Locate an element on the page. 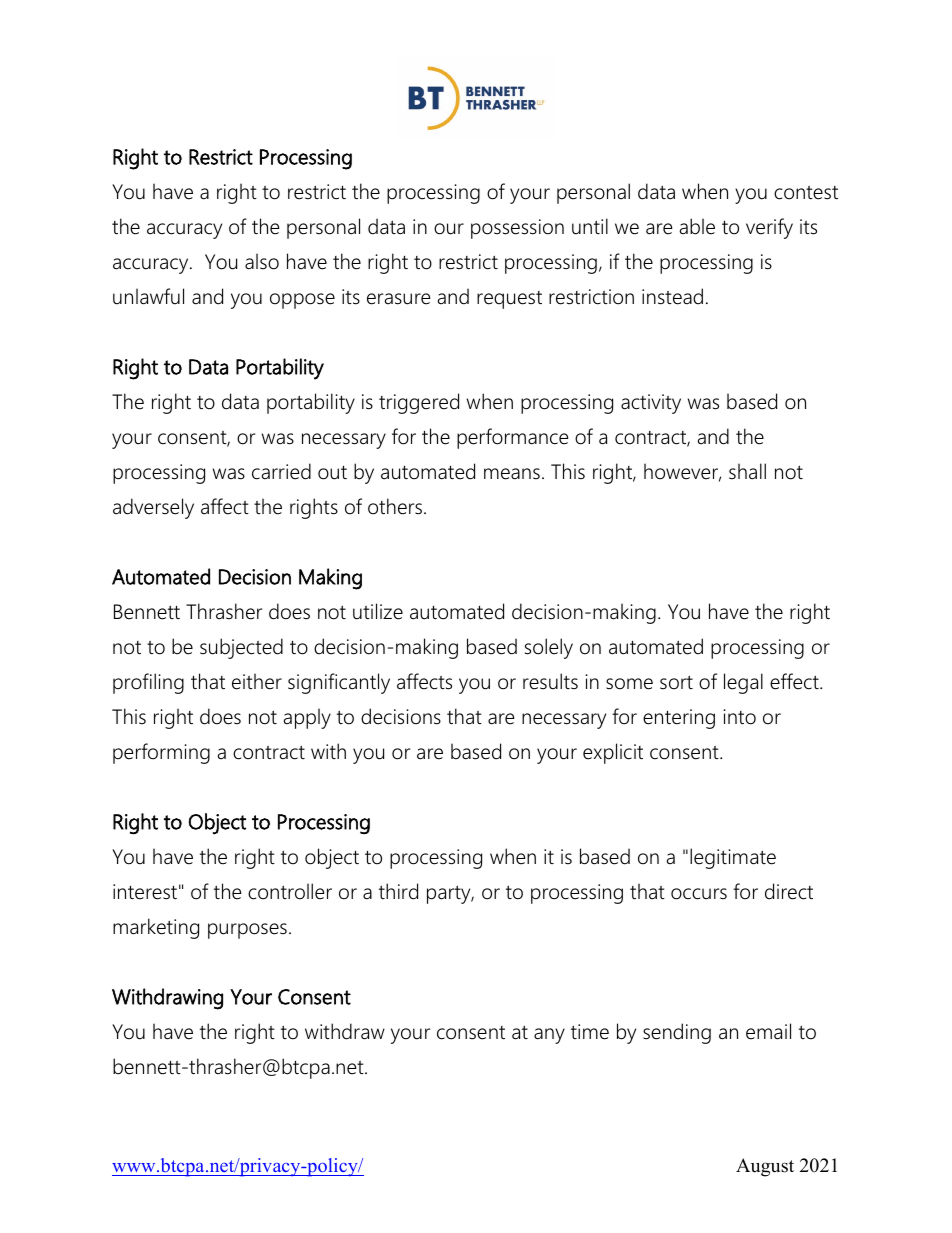 The width and height of the document is (952, 1233). able is located at coordinates (697, 226).
